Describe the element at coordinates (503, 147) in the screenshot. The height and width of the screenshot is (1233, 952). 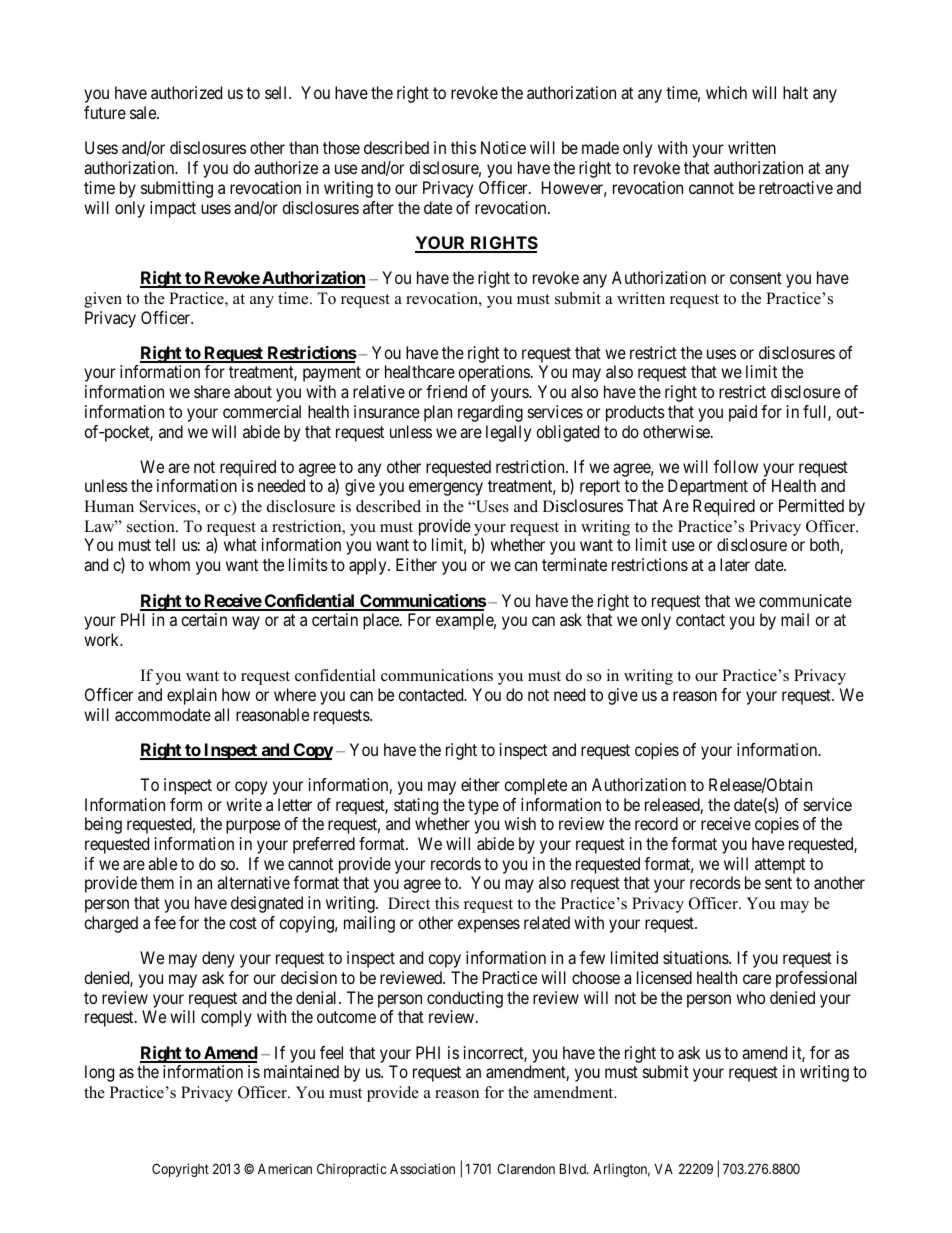
I see `Notice` at that location.
